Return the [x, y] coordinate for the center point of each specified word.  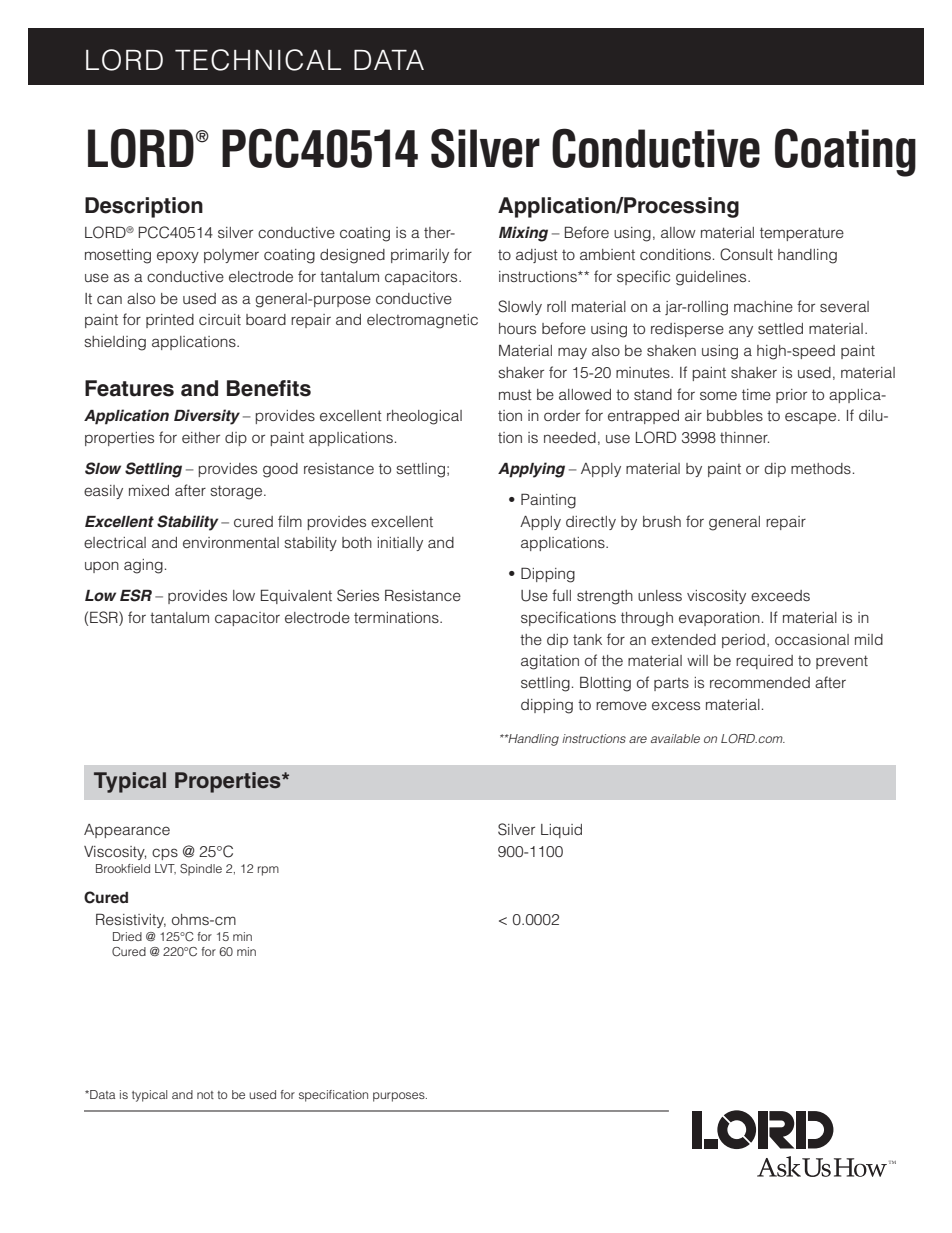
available [675, 738]
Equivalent [296, 596]
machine [763, 306]
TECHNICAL [258, 60]
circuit [220, 319]
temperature [802, 234]
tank [587, 639]
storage [238, 492]
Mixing [523, 234]
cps [165, 854]
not [205, 1095]
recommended [760, 683]
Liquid [561, 831]
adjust [537, 256]
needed [570, 437]
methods [821, 468]
